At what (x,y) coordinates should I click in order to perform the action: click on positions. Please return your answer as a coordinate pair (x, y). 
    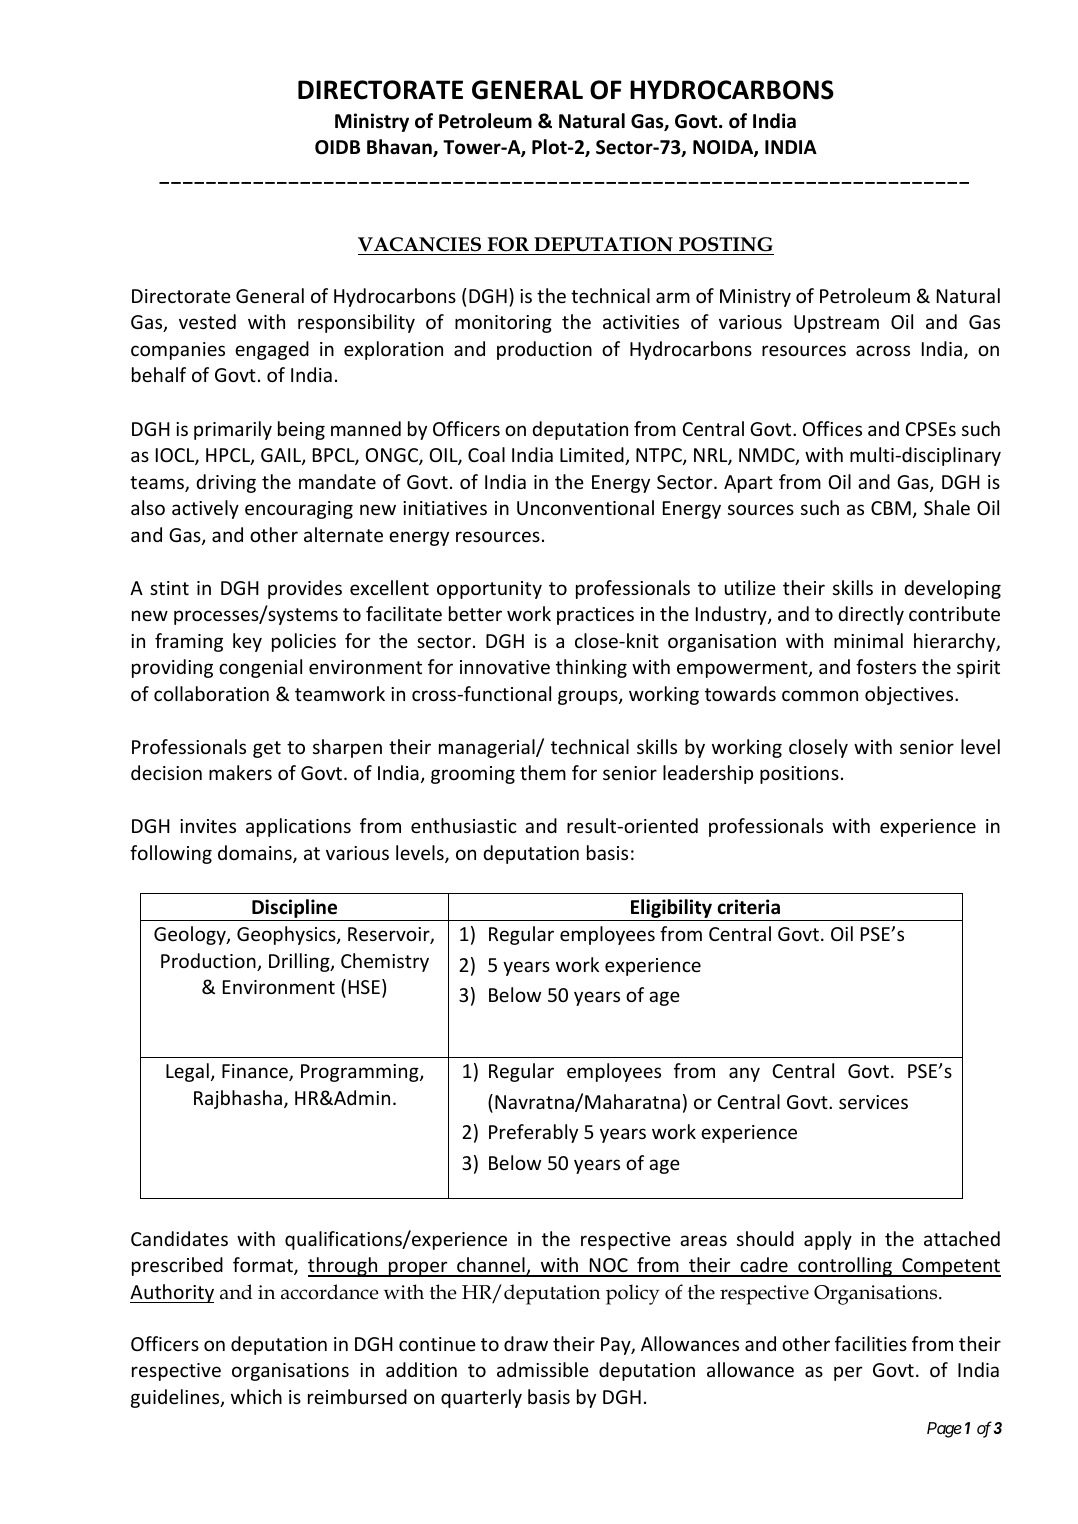
    Looking at the image, I should click on (799, 775).
